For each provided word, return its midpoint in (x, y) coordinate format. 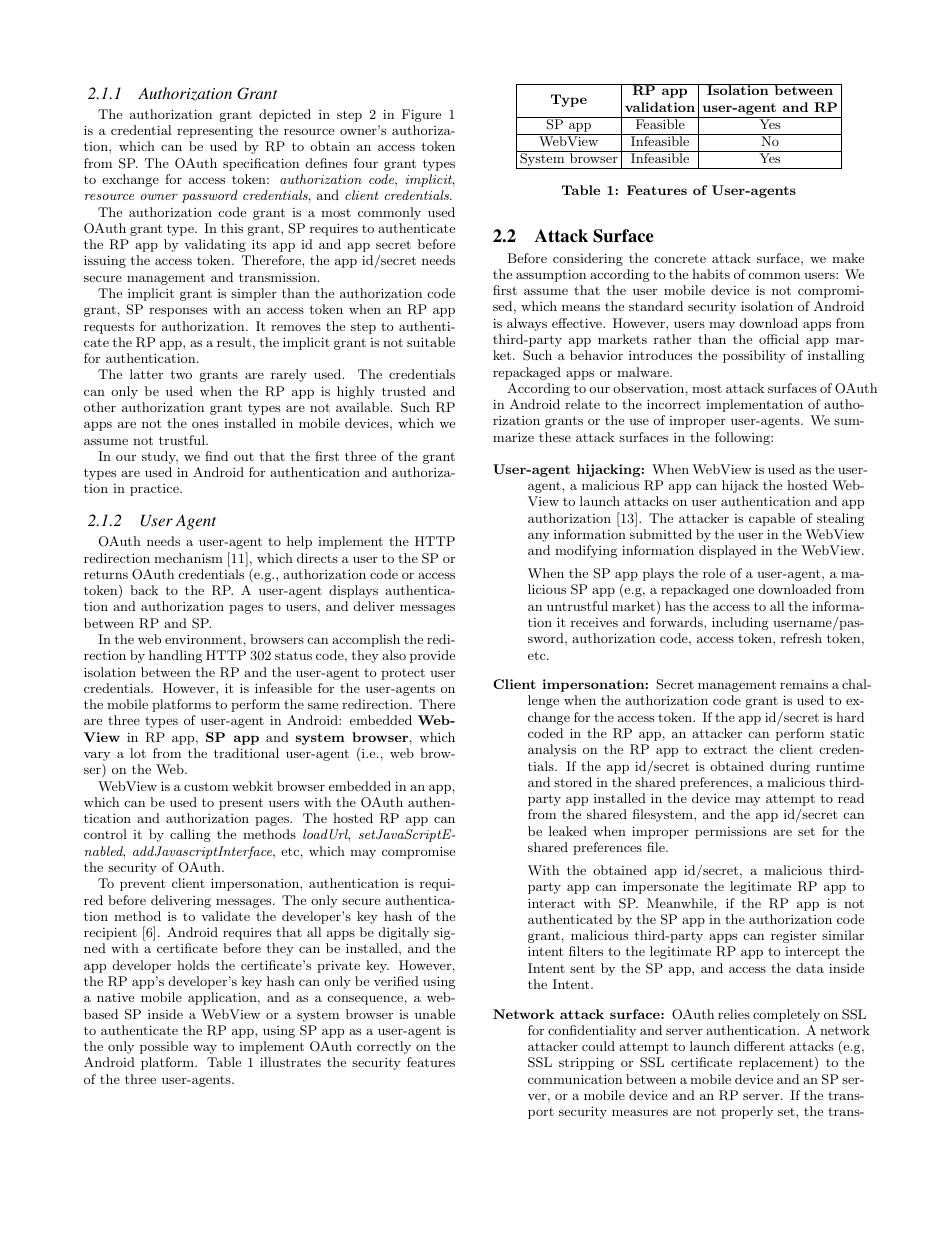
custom (206, 786)
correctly (384, 1047)
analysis (552, 750)
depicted (285, 115)
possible (164, 1047)
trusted (404, 391)
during (790, 767)
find (216, 456)
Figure (421, 115)
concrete (680, 258)
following (743, 438)
